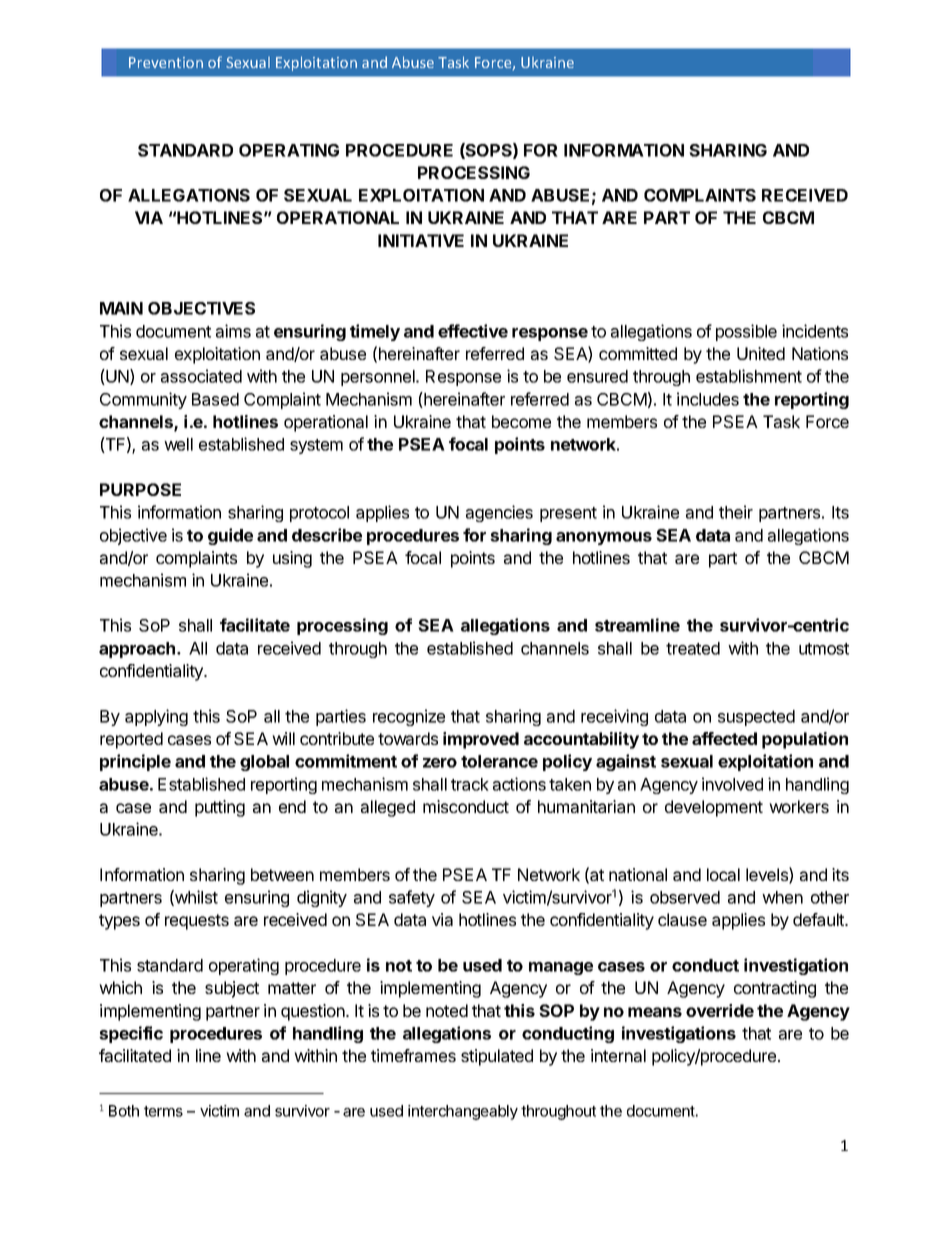 The height and width of the image is (1233, 952). What do you see at coordinates (421, 240) in the image?
I see `INITIATIVE` at bounding box center [421, 240].
